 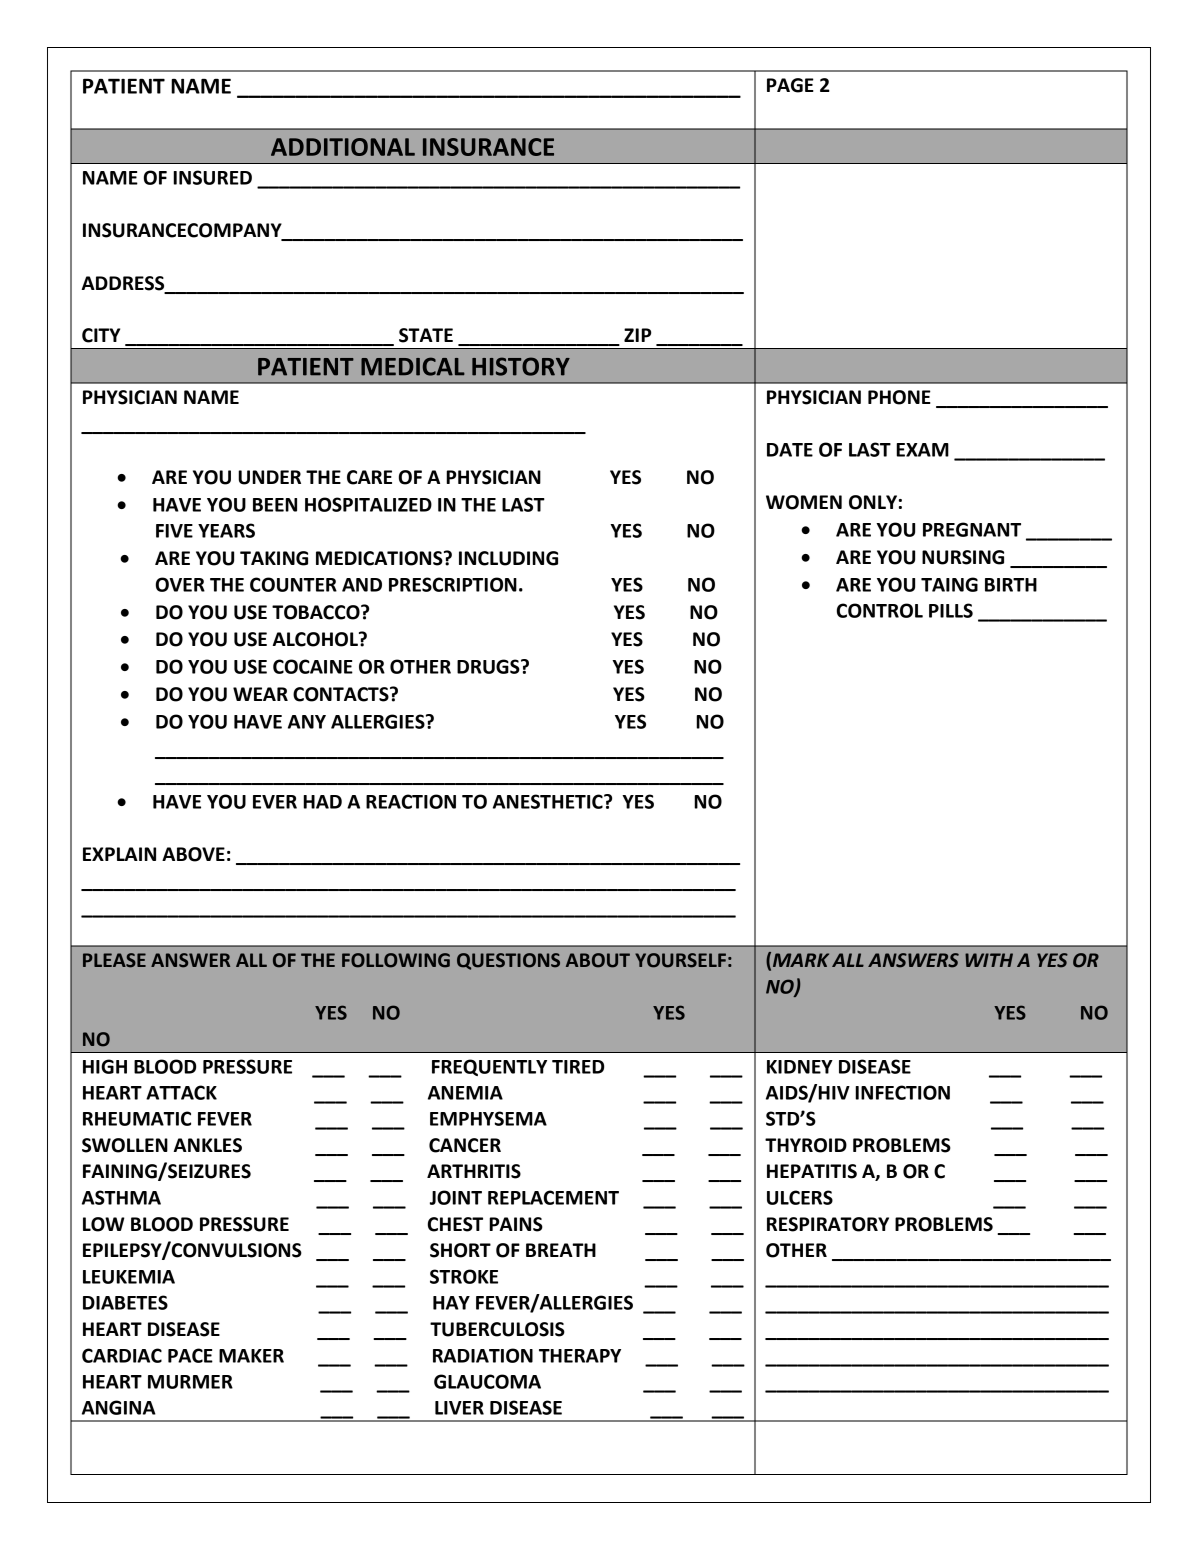 I want to click on PAGE, so click(x=790, y=85).
